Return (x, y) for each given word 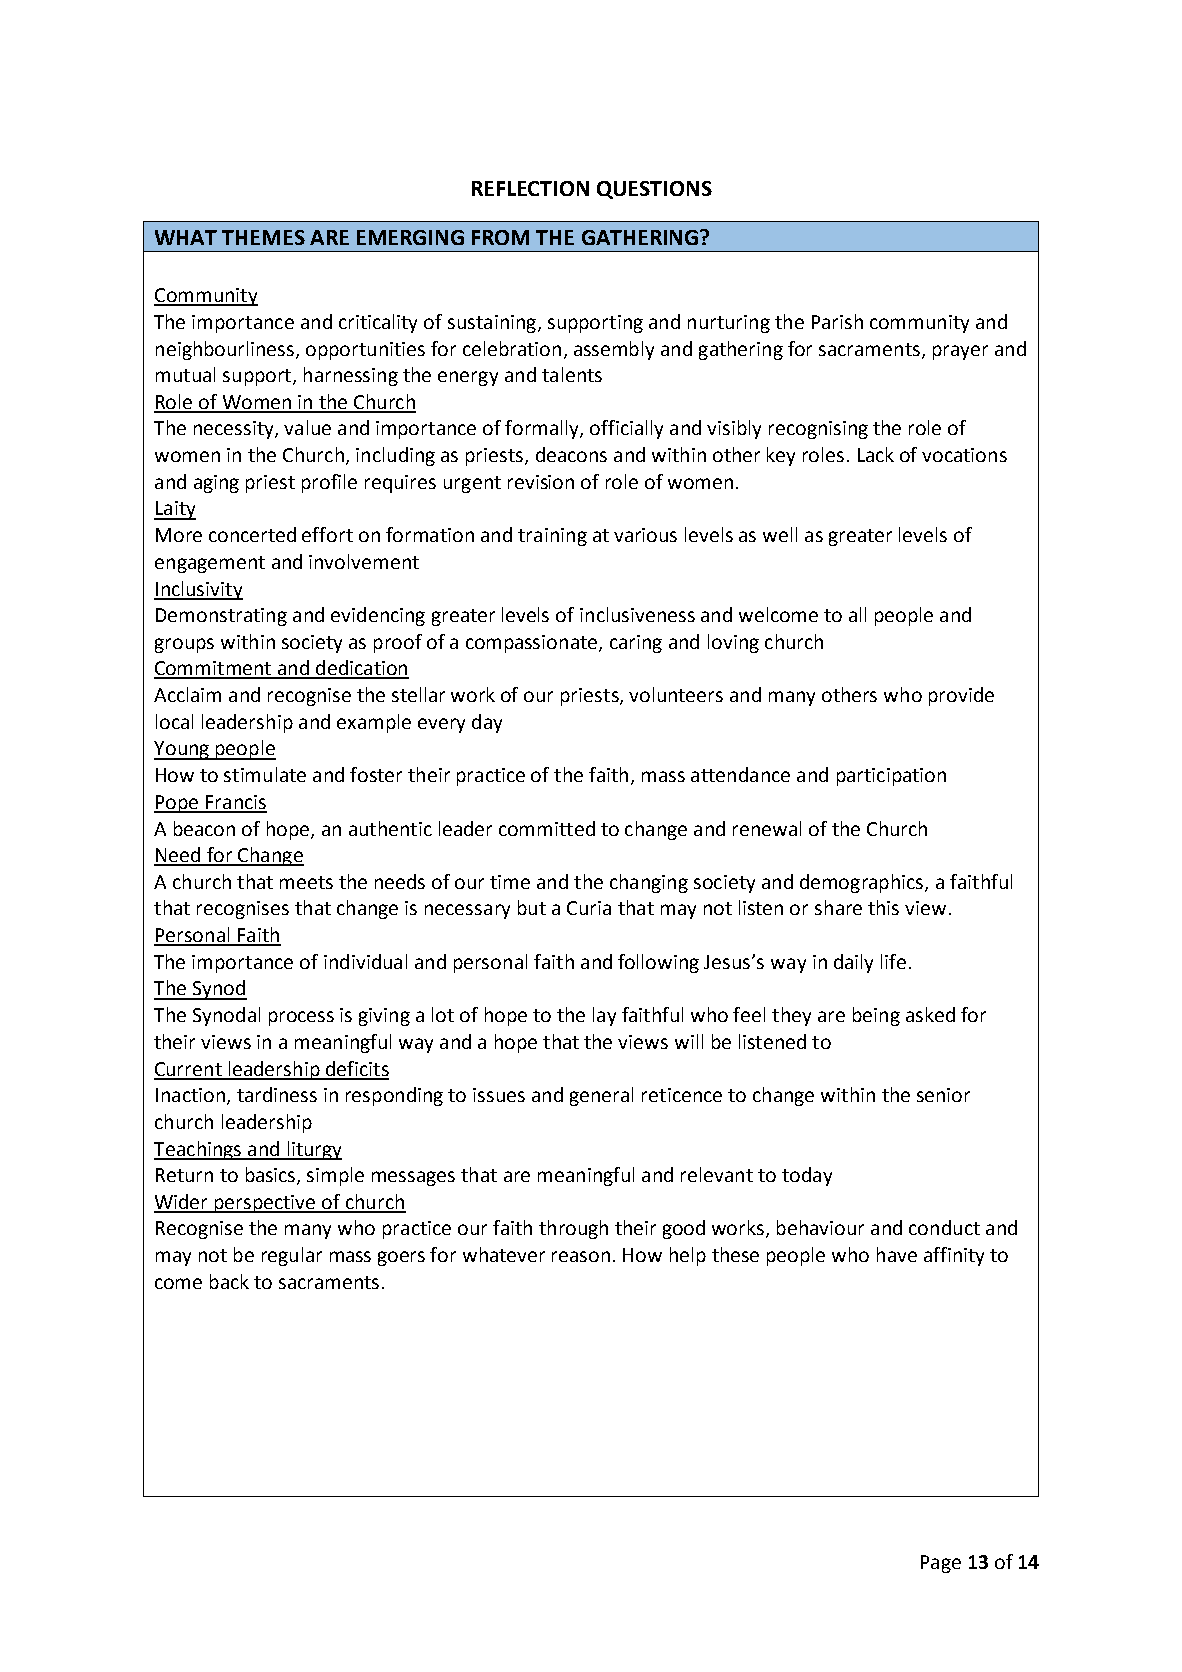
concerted (252, 534)
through (573, 1229)
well (780, 534)
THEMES (263, 237)
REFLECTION (530, 188)
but (532, 907)
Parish (837, 321)
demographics (863, 883)
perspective (265, 1204)
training (552, 537)
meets (306, 882)
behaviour (820, 1227)
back (229, 1281)
